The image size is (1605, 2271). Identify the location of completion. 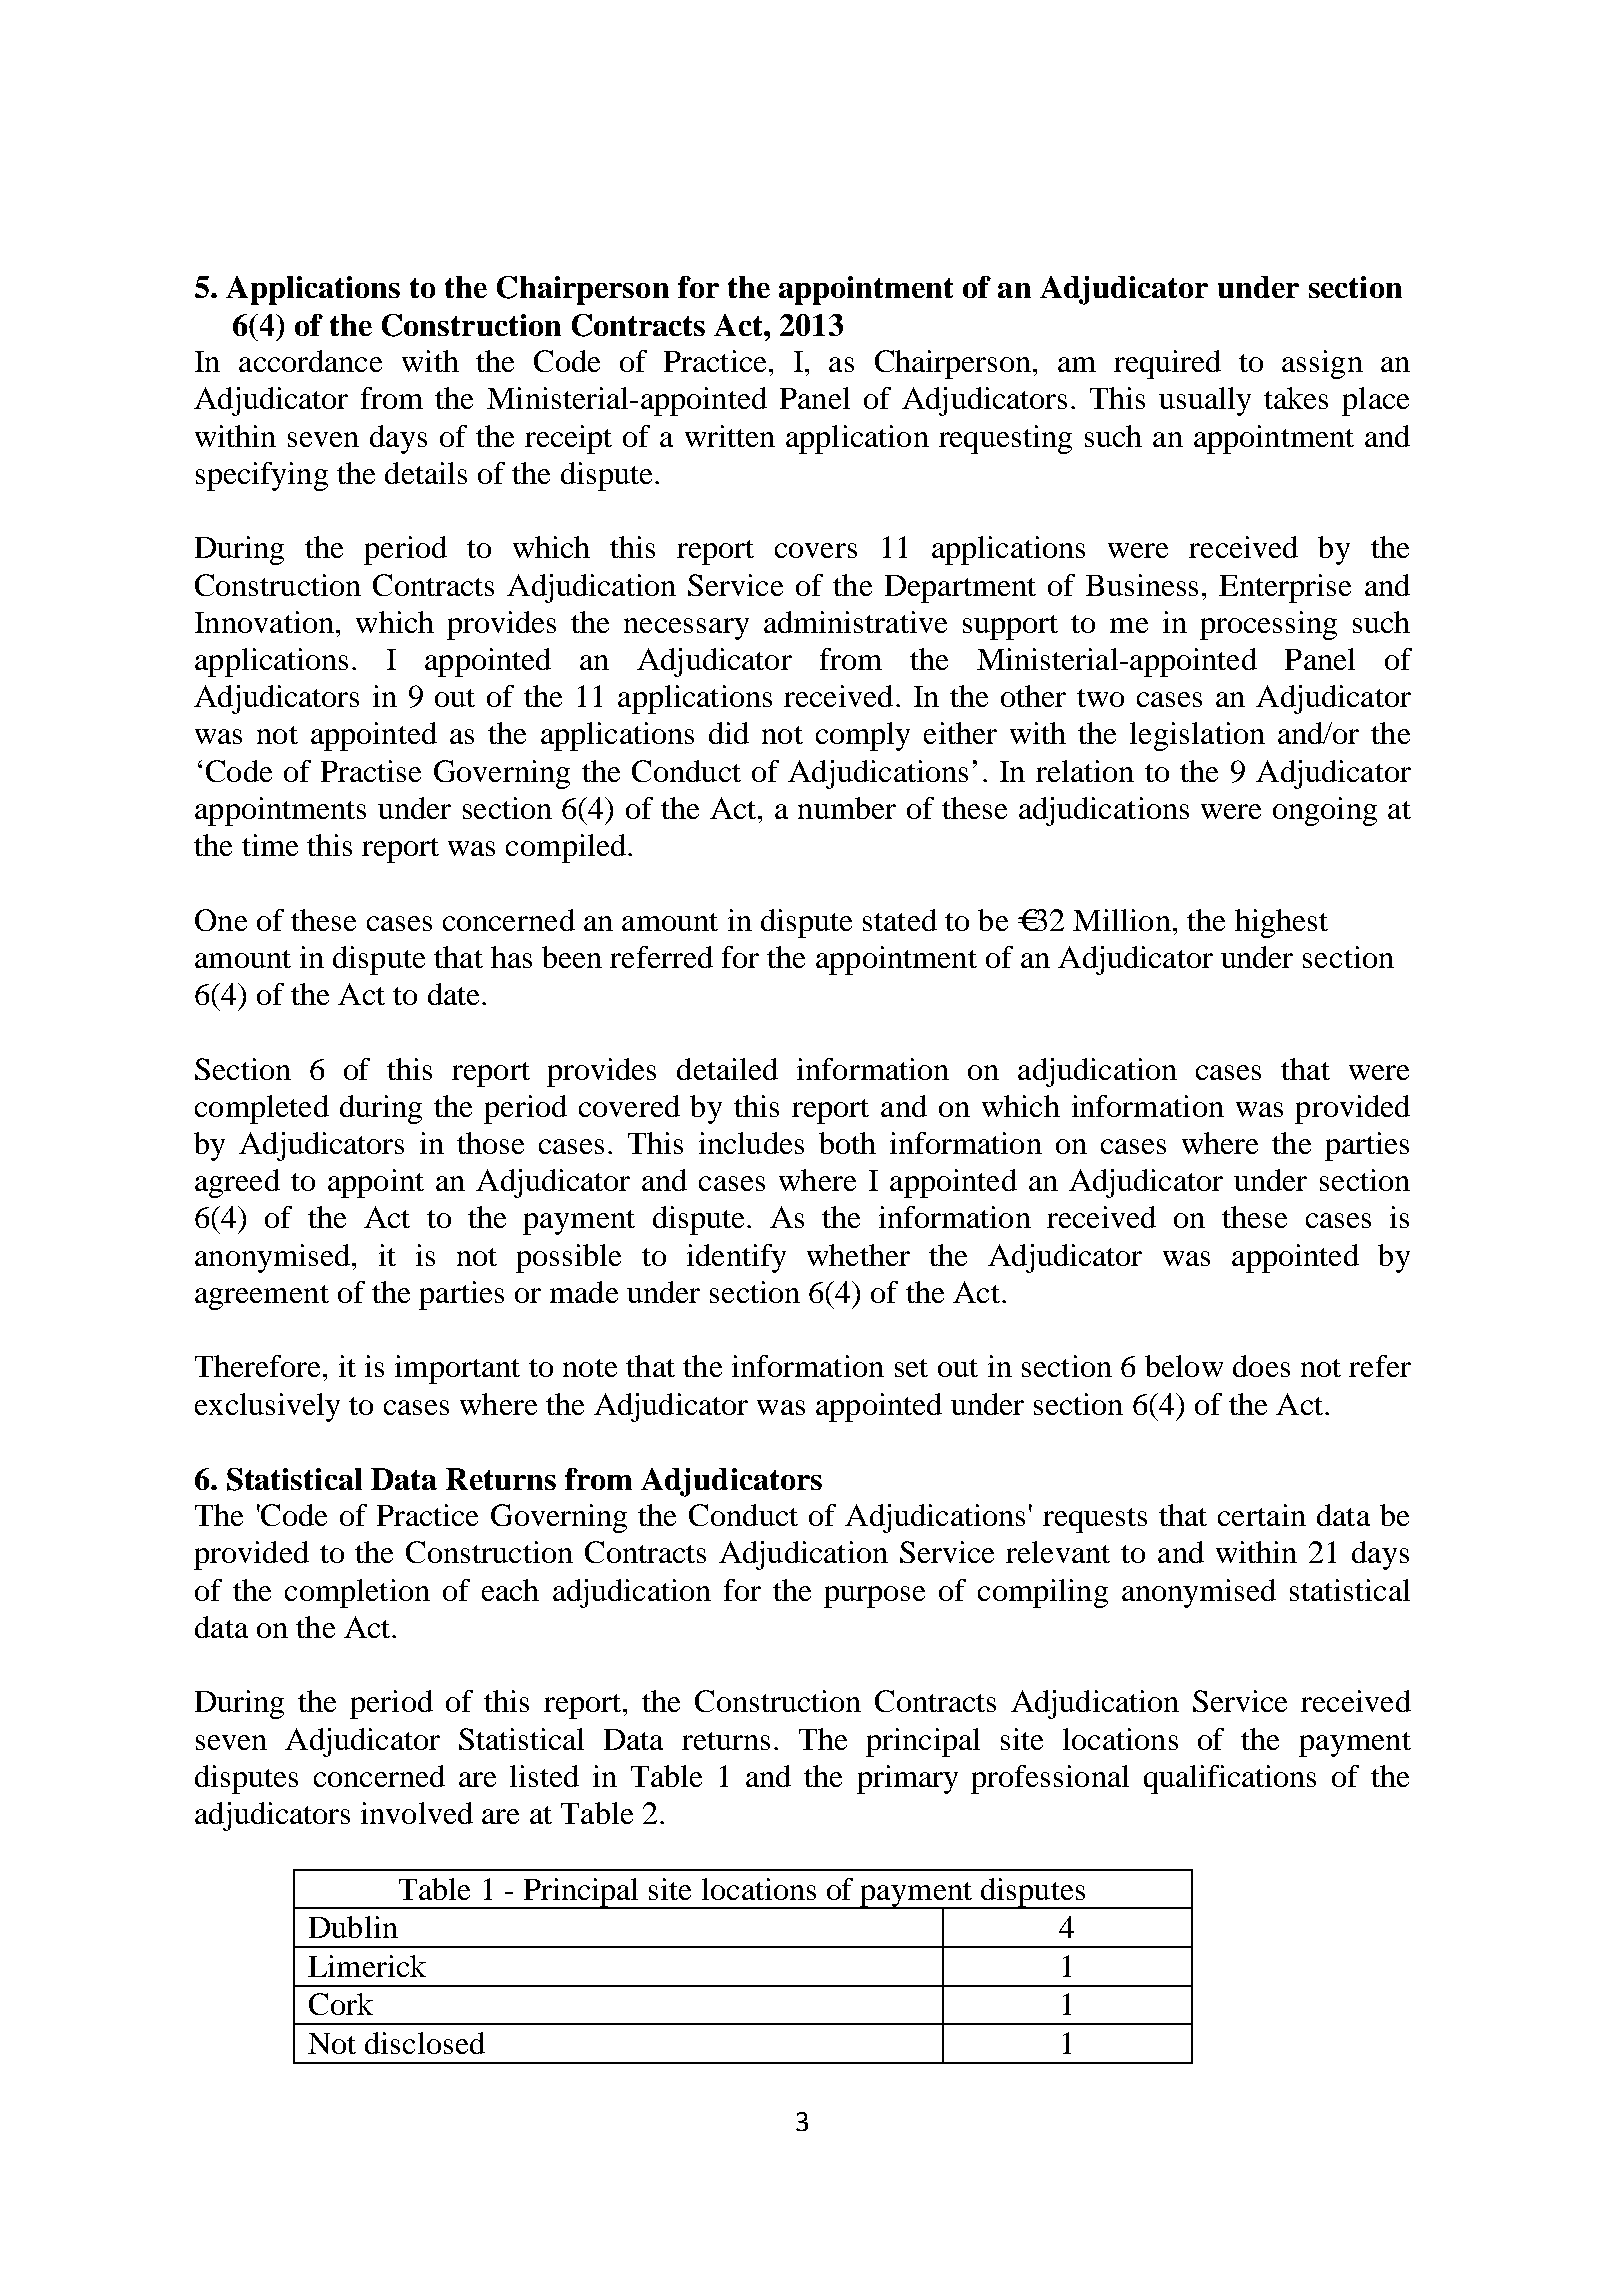
(357, 1593).
